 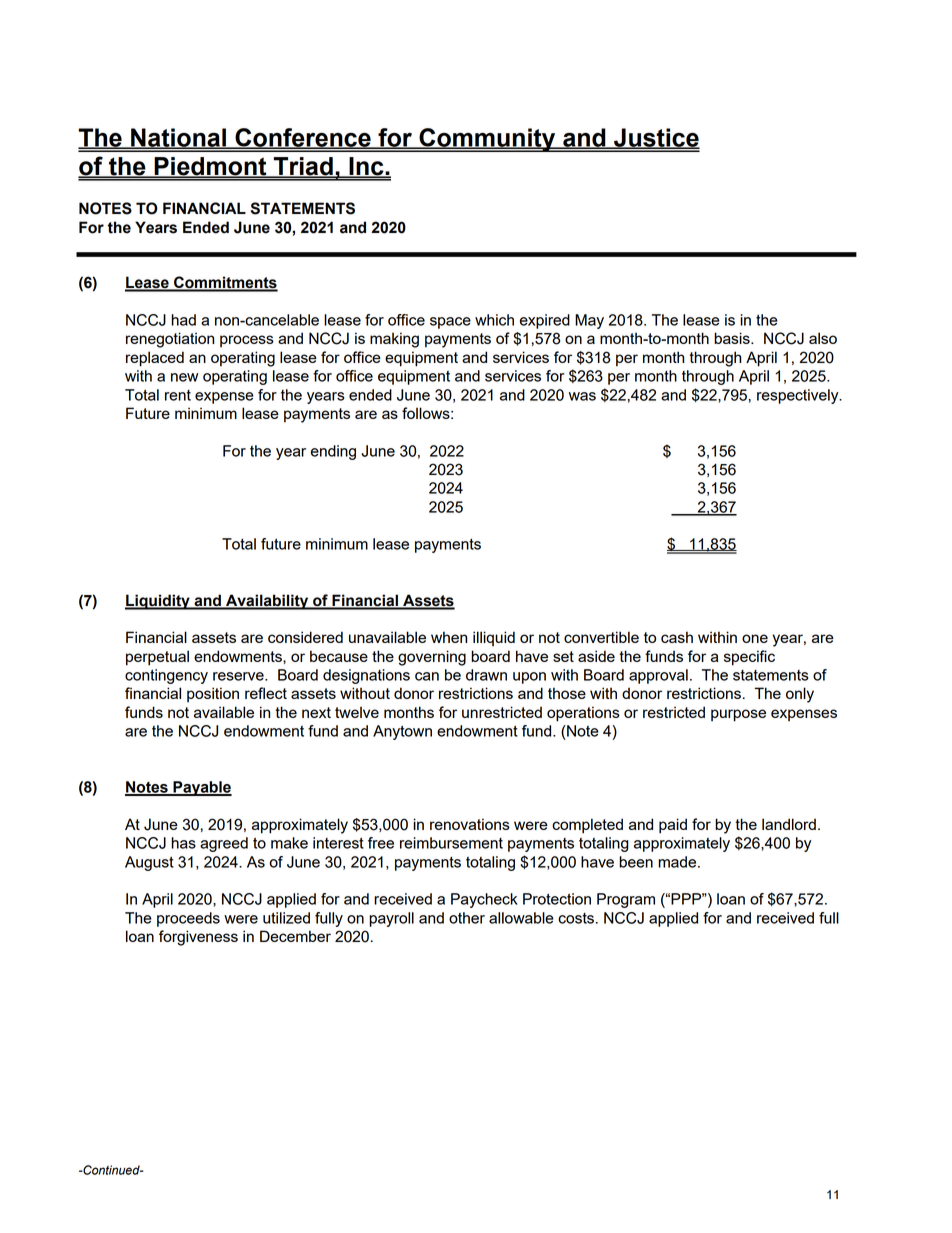 I want to click on illiquid, so click(x=494, y=638).
